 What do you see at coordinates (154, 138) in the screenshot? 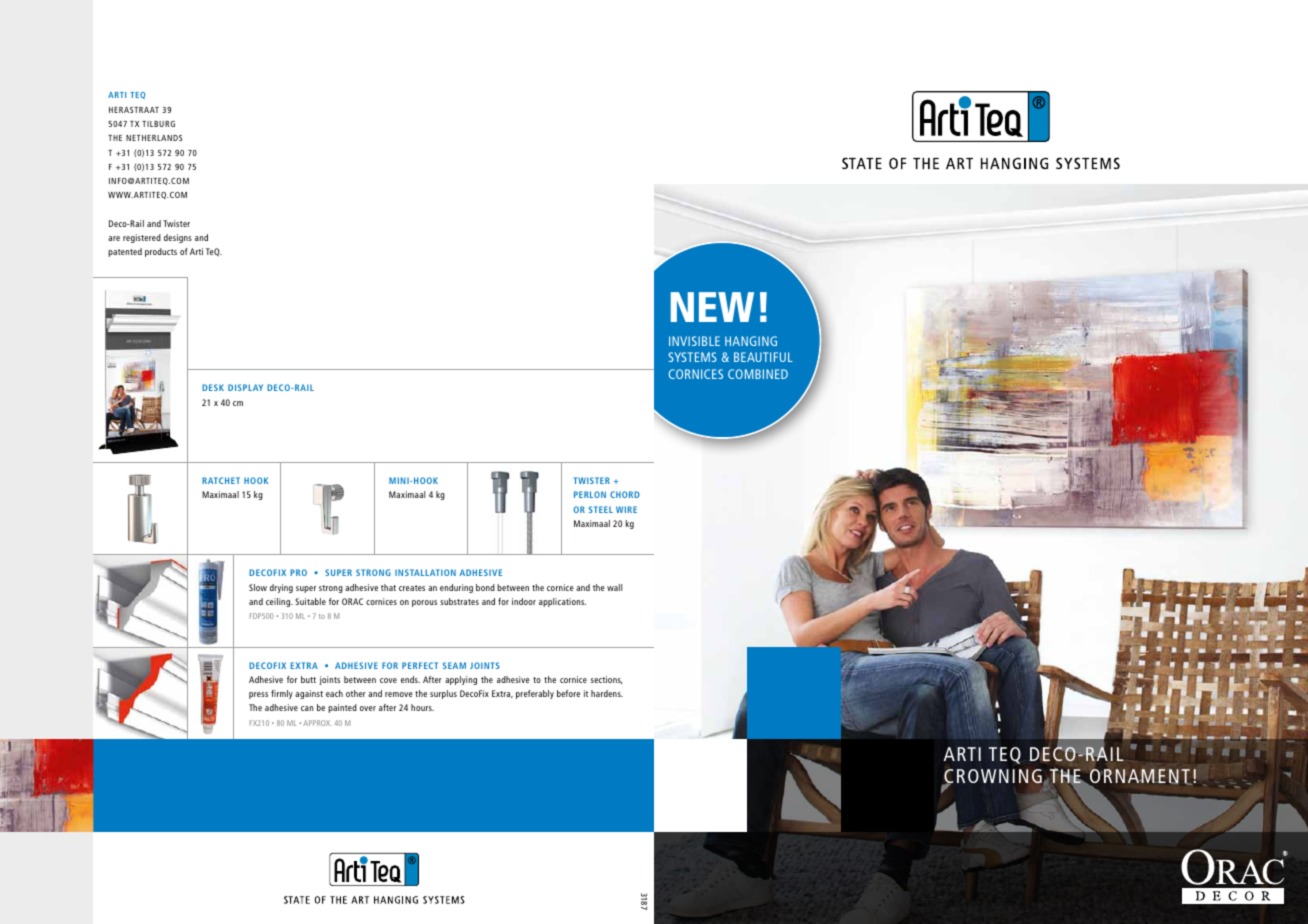
I see `NETHERLANDS` at bounding box center [154, 138].
